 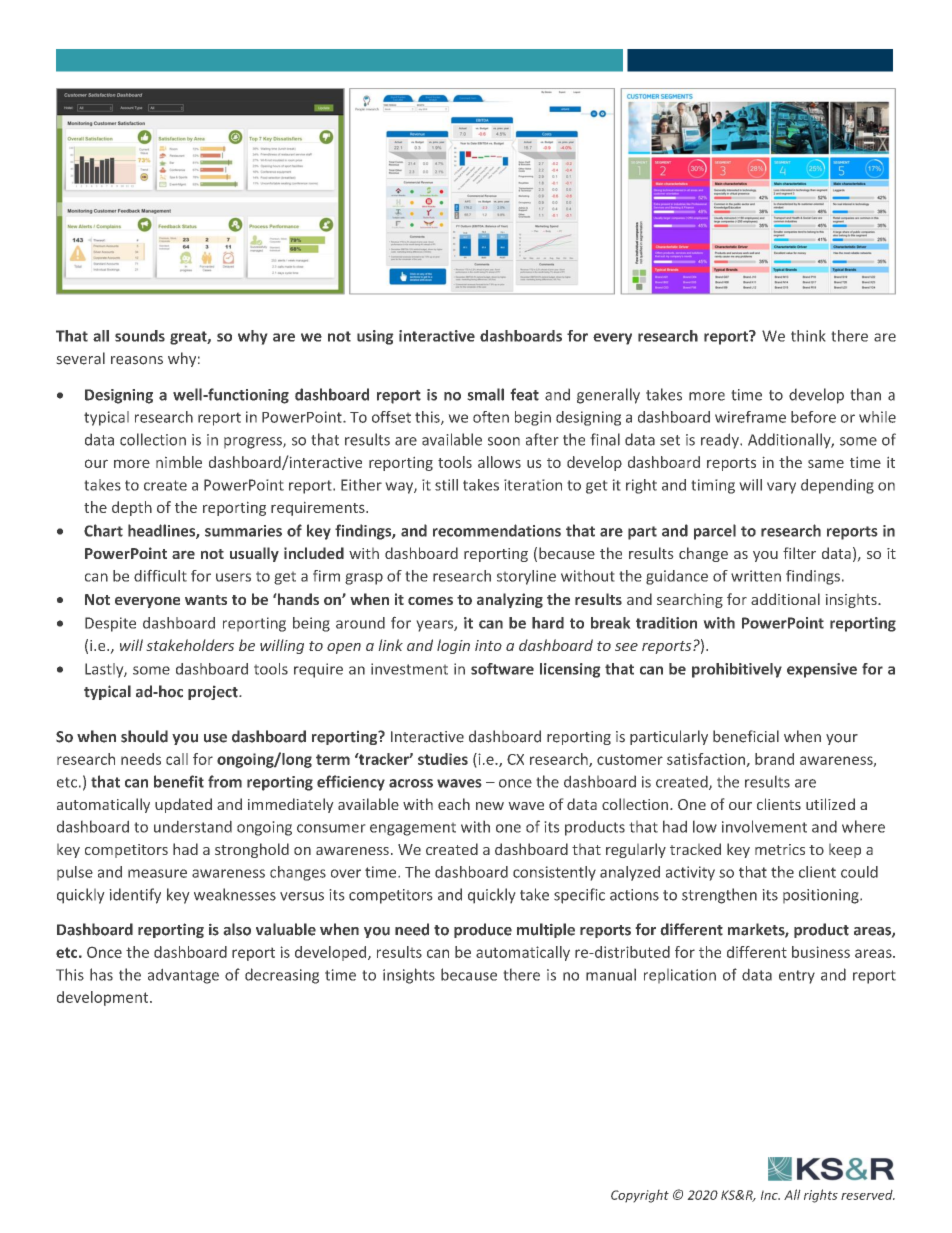 What do you see at coordinates (808, 336) in the screenshot?
I see `think` at bounding box center [808, 336].
